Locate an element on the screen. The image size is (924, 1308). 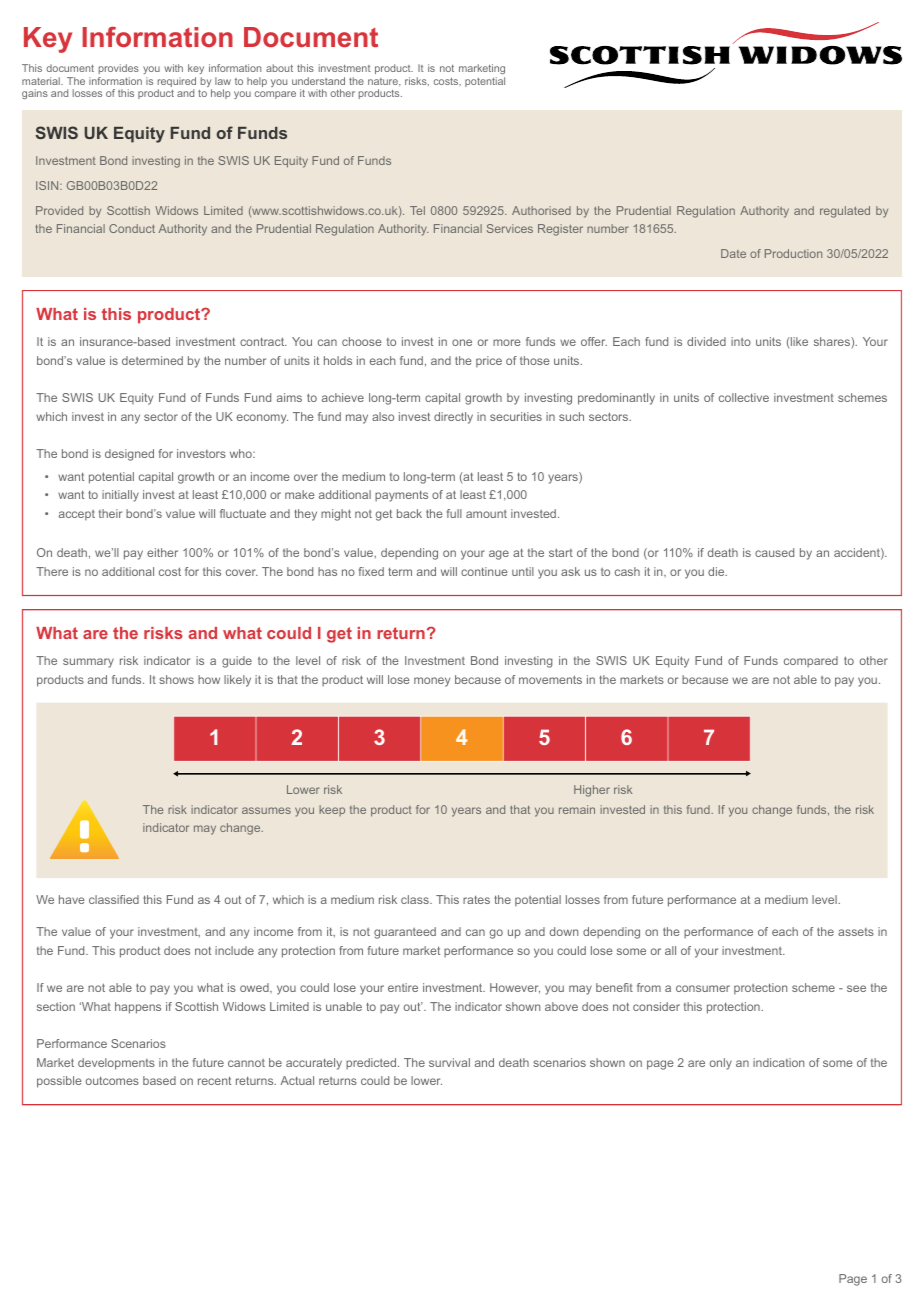
understand is located at coordinates (318, 81).
